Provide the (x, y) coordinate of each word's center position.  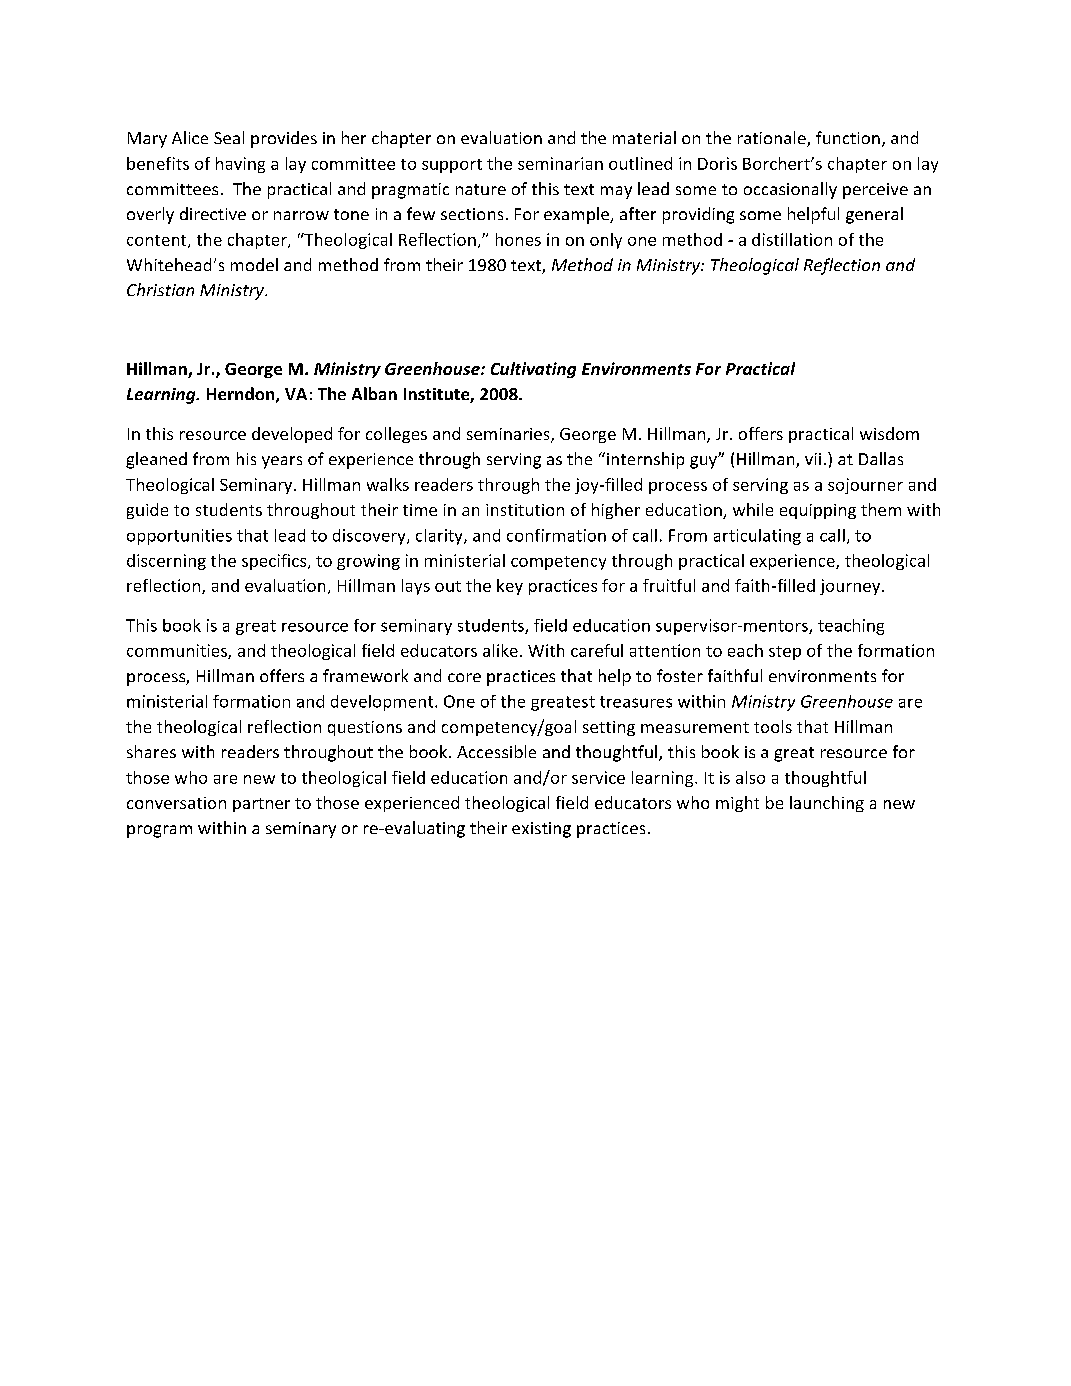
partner (261, 805)
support (452, 166)
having (240, 165)
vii (813, 459)
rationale (773, 139)
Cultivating (533, 370)
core (464, 677)
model (254, 264)
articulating (757, 537)
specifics (275, 562)
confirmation (556, 535)
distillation (792, 239)
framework (365, 675)
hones (518, 239)
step (785, 653)
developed (292, 435)
